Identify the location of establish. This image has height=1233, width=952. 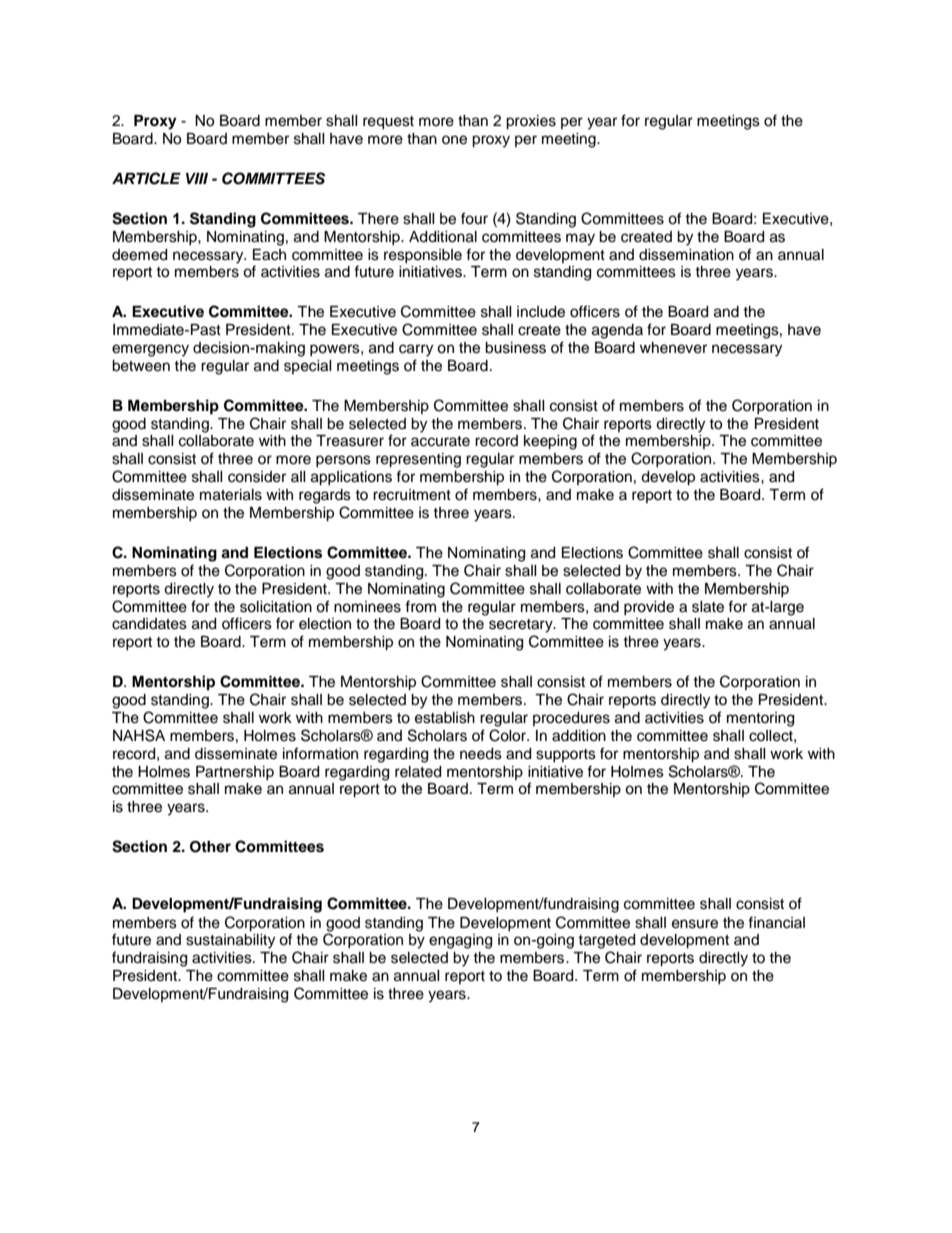
(445, 718).
